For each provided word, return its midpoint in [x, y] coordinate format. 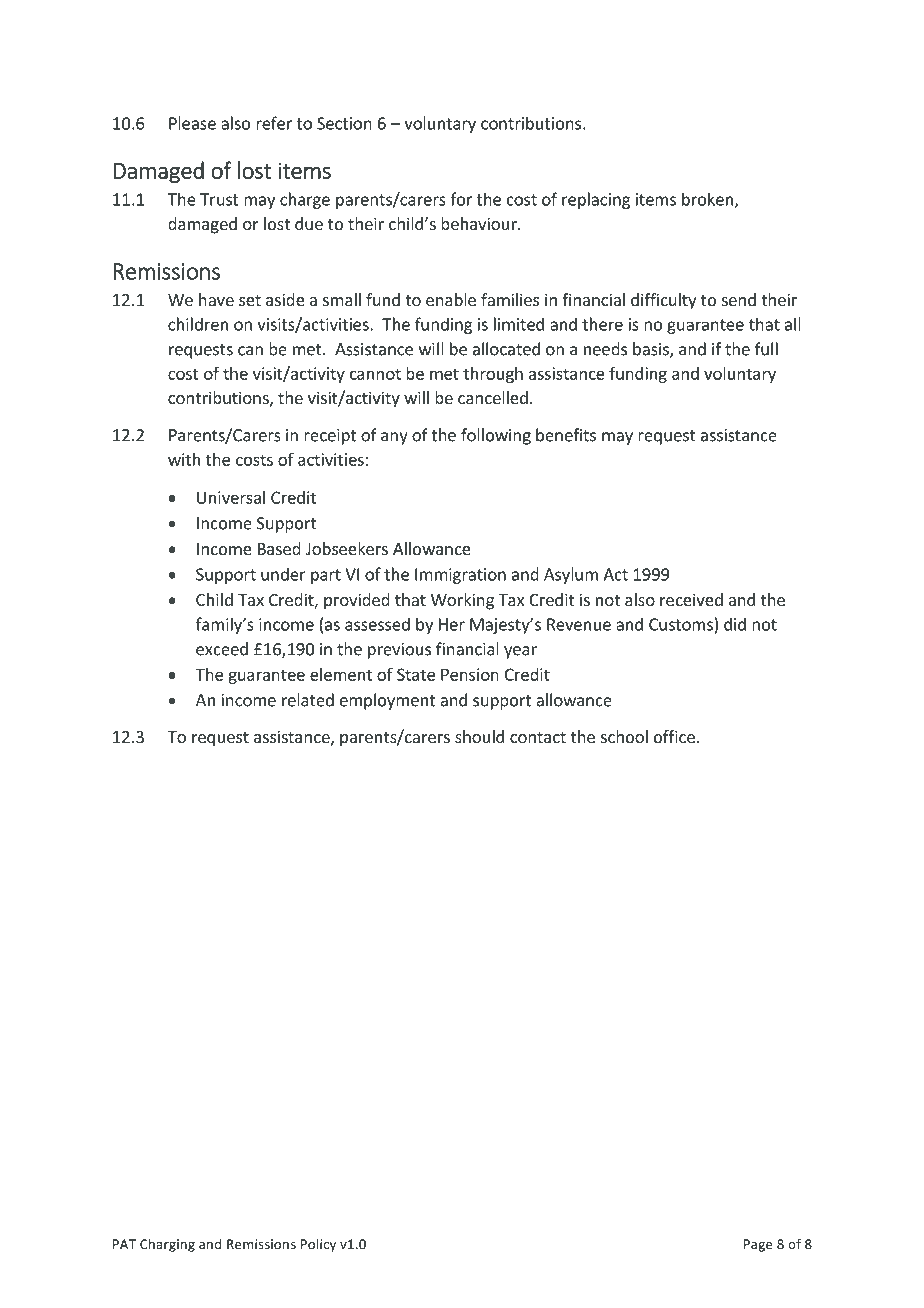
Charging [167, 1245]
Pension [470, 674]
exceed [222, 649]
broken [707, 199]
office [674, 736]
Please [192, 123]
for [461, 199]
